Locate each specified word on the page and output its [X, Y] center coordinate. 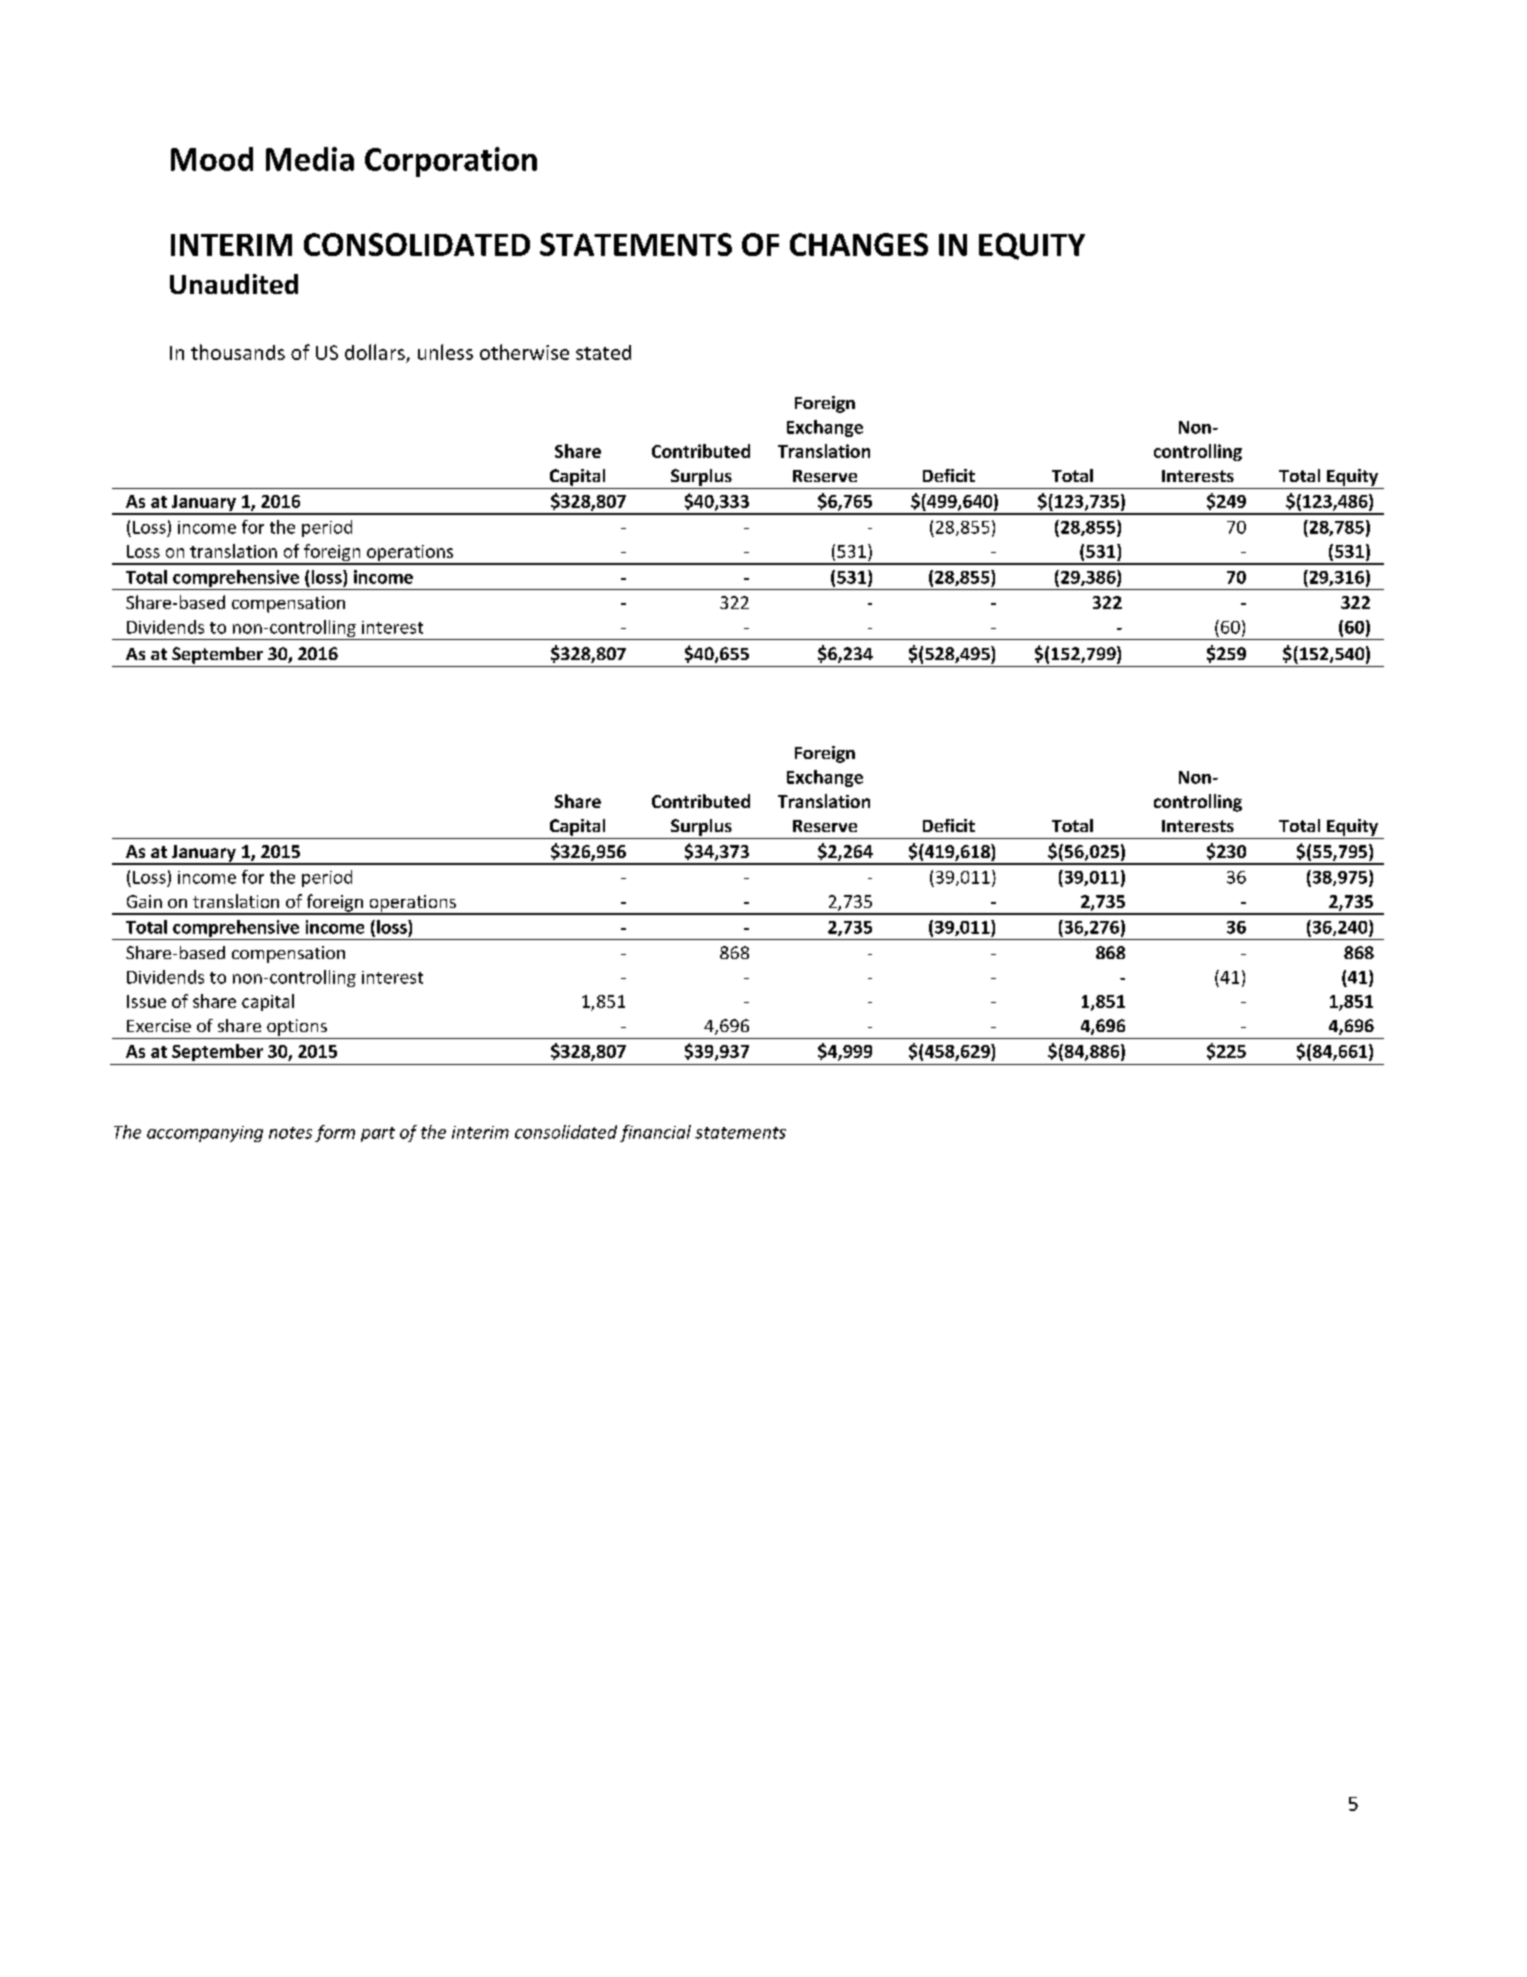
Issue [146, 1001]
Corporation [451, 162]
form [335, 1133]
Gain [144, 901]
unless [445, 352]
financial [655, 1133]
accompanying [205, 1134]
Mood [212, 159]
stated [603, 352]
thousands [238, 352]
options [297, 1027]
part [378, 1134]
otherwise [524, 352]
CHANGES [859, 244]
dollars [375, 352]
